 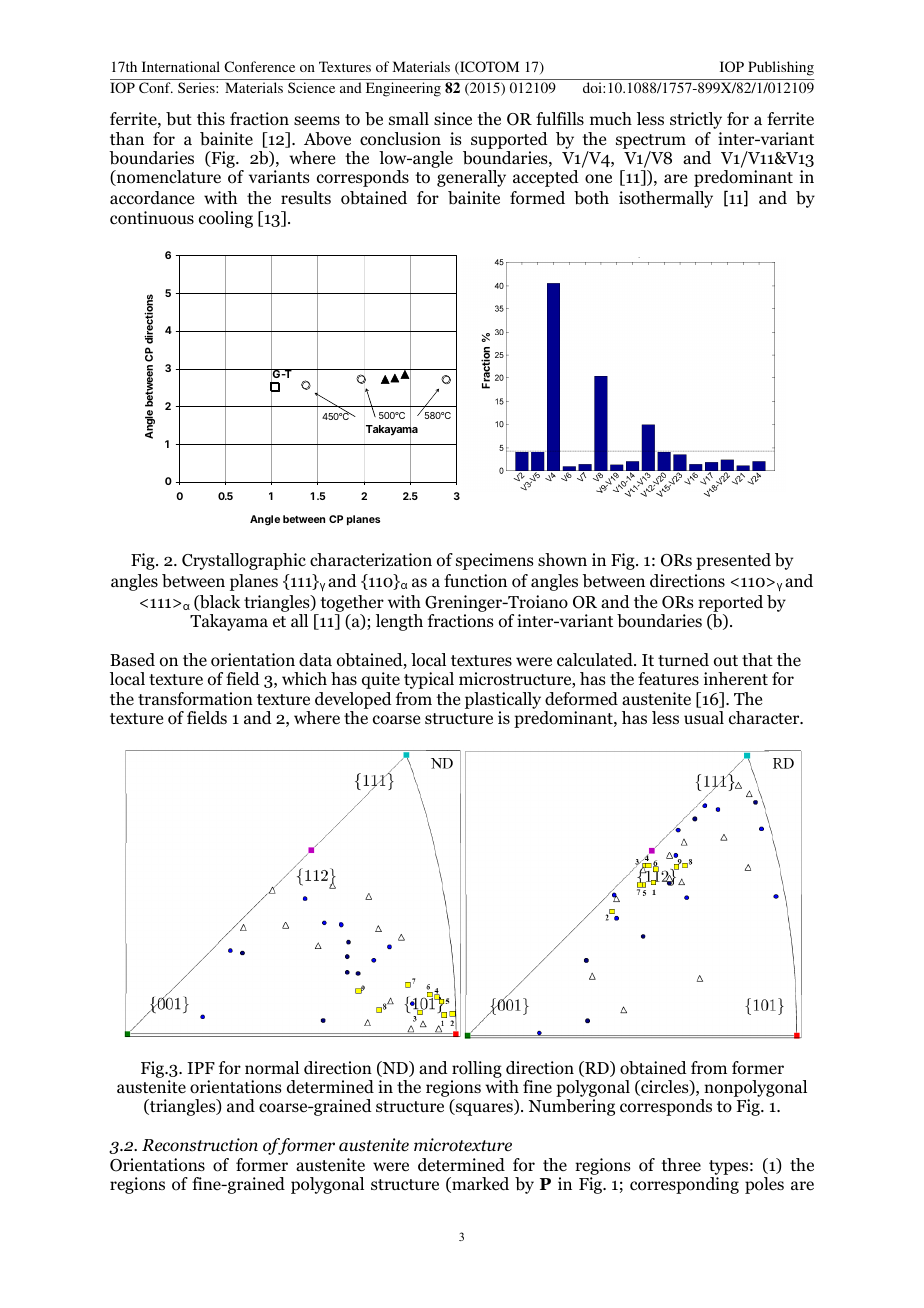 I want to click on transformation, so click(x=195, y=699).
